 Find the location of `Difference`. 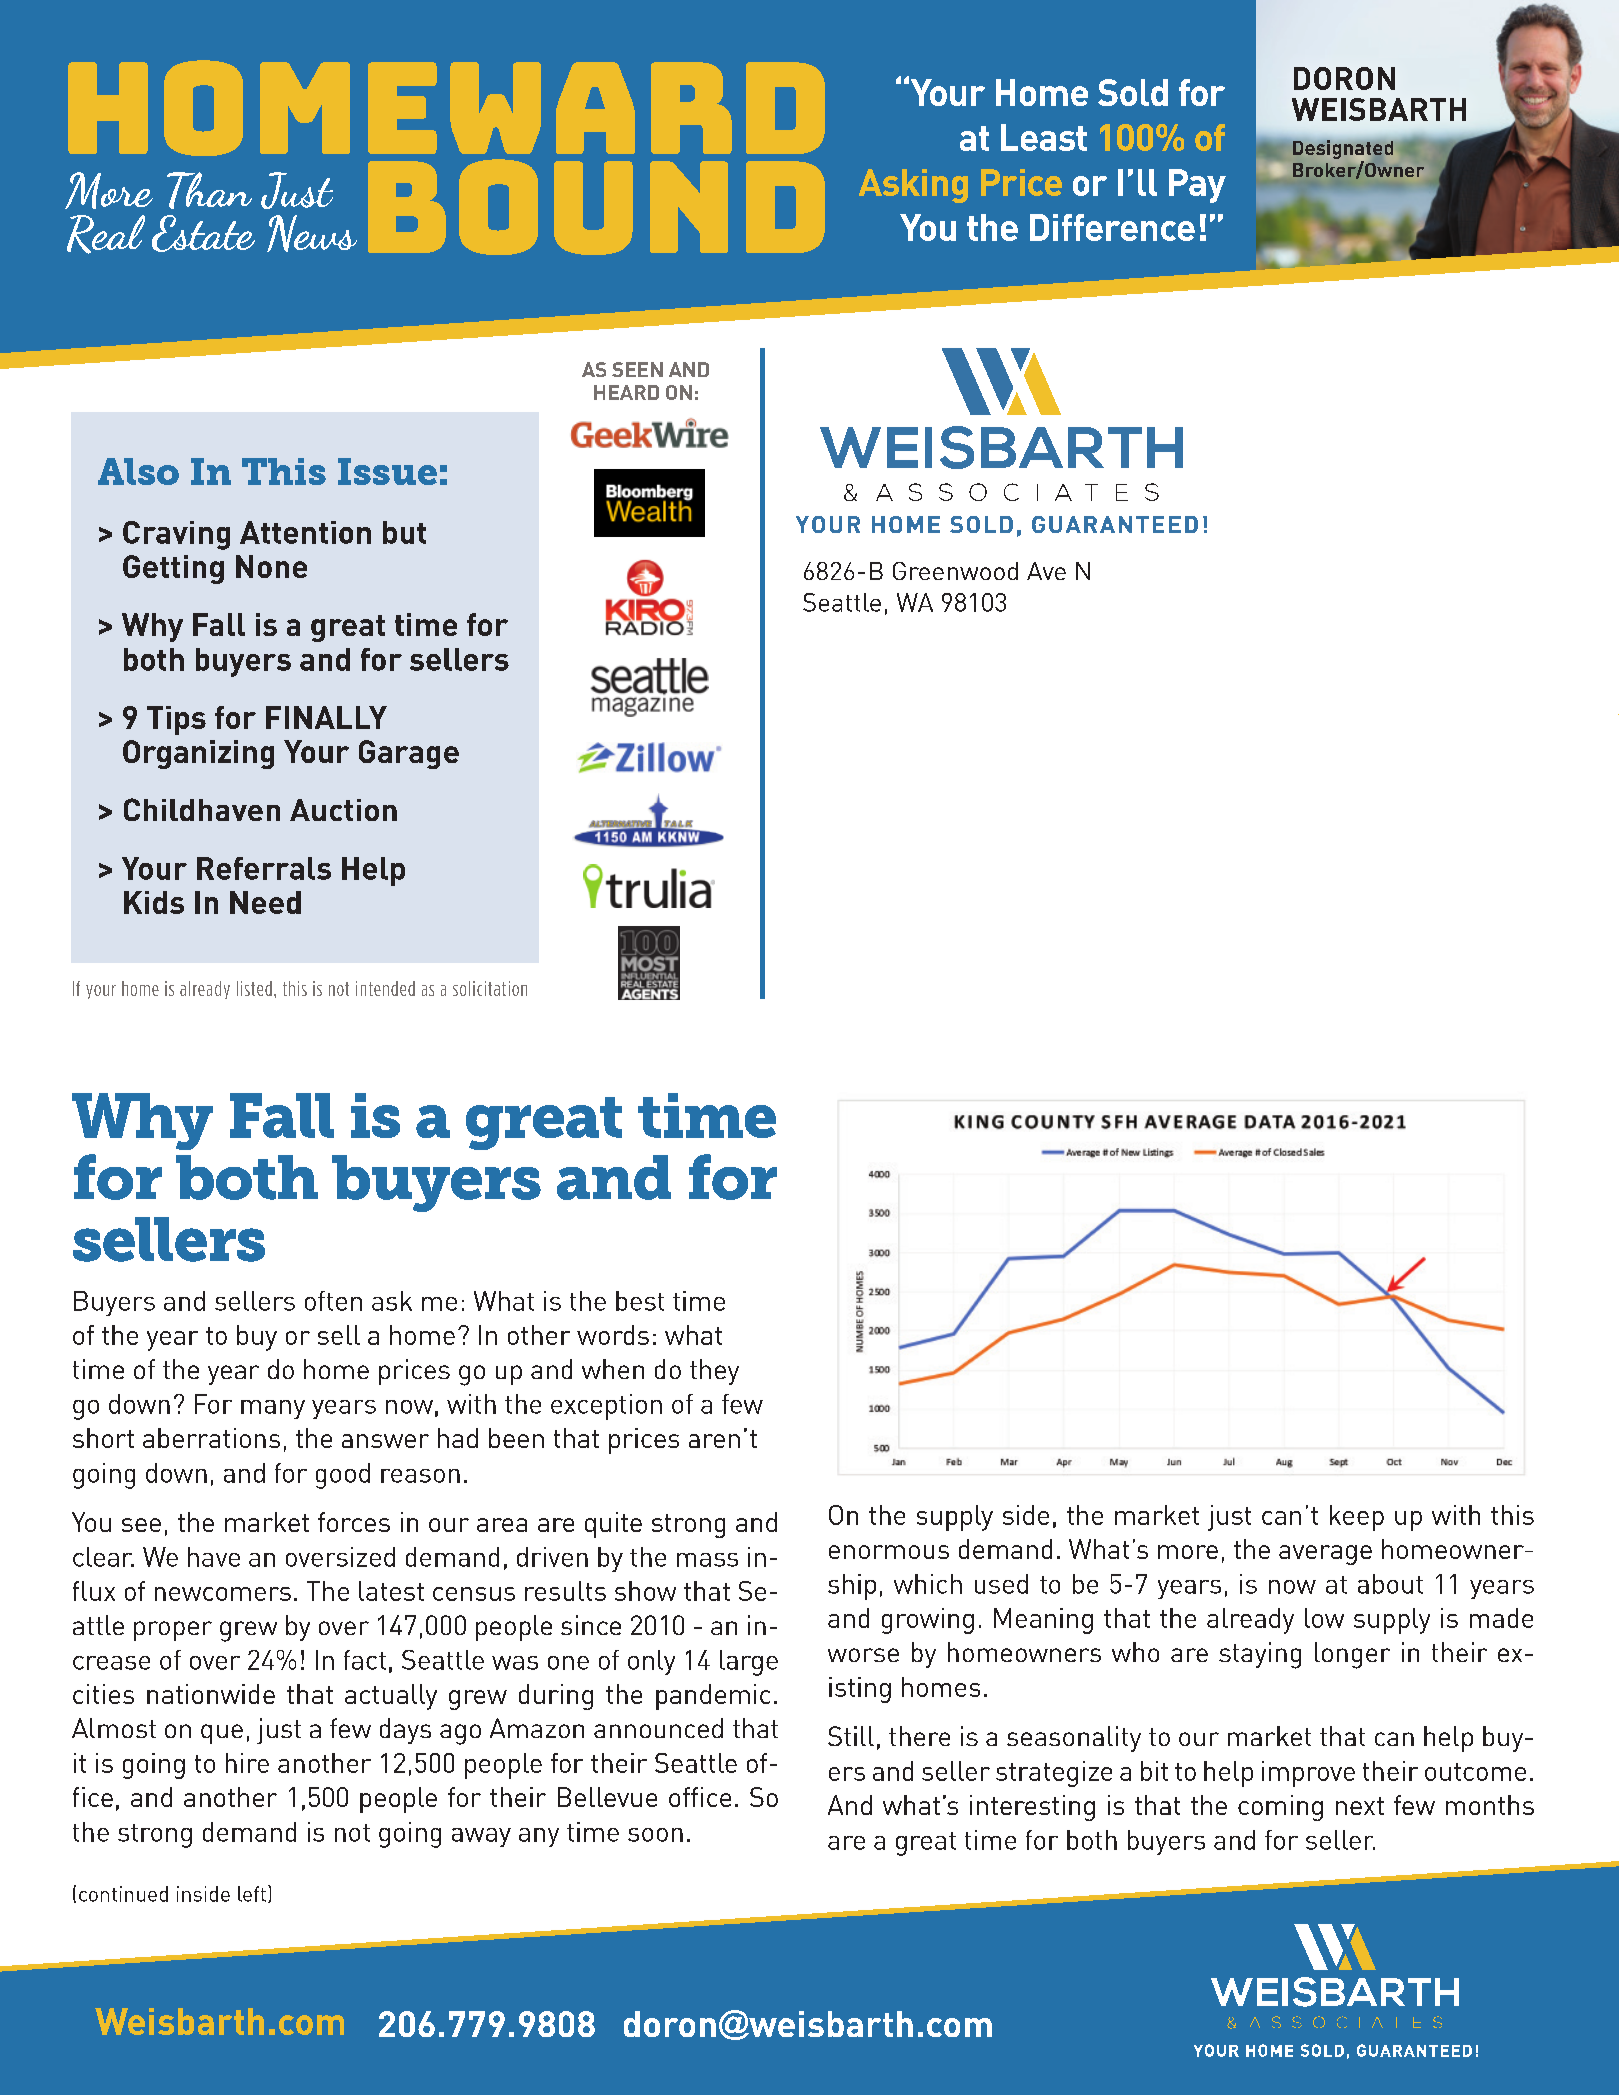

Difference is located at coordinates (1112, 227).
